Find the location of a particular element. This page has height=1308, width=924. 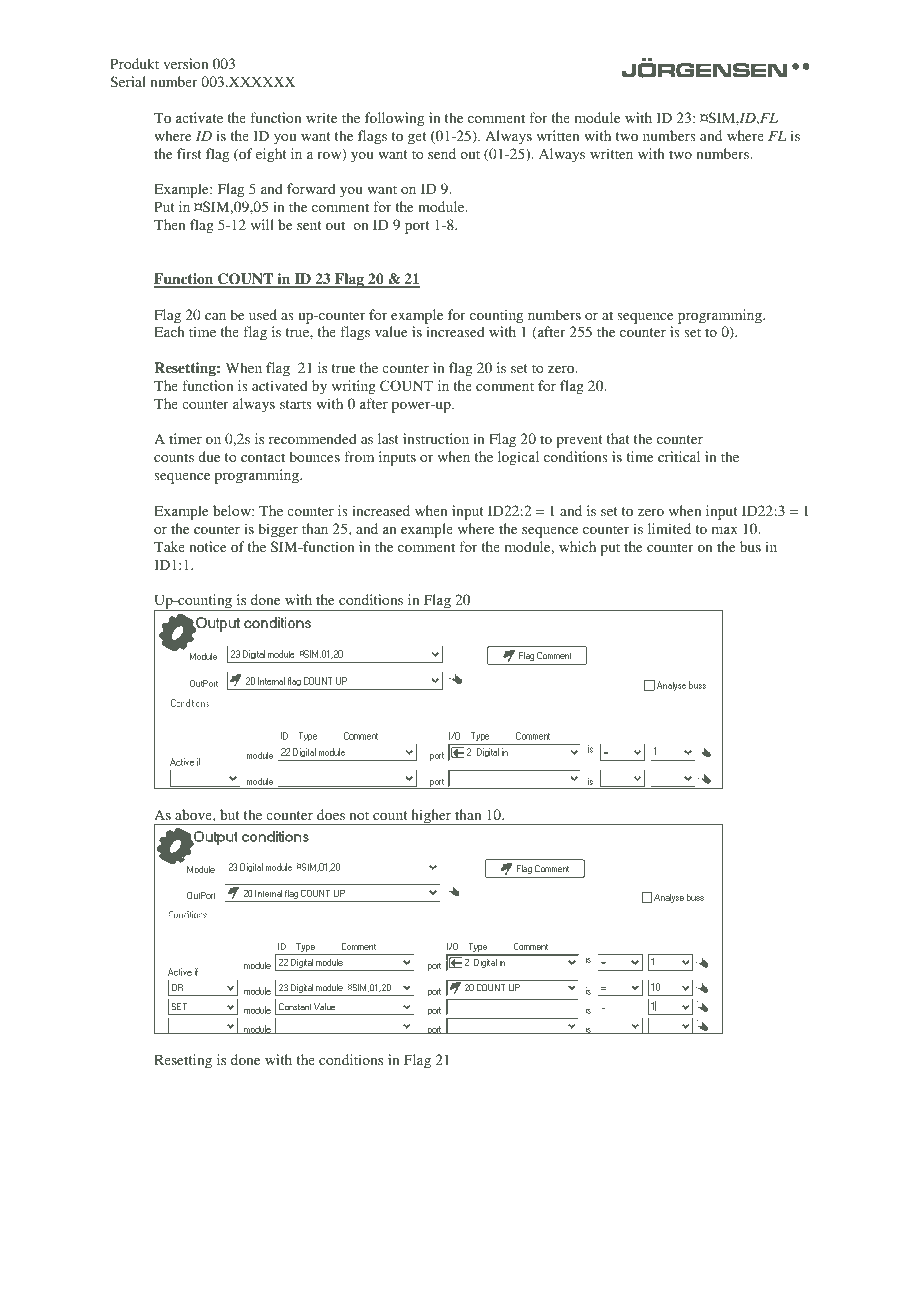

following is located at coordinates (394, 119).
